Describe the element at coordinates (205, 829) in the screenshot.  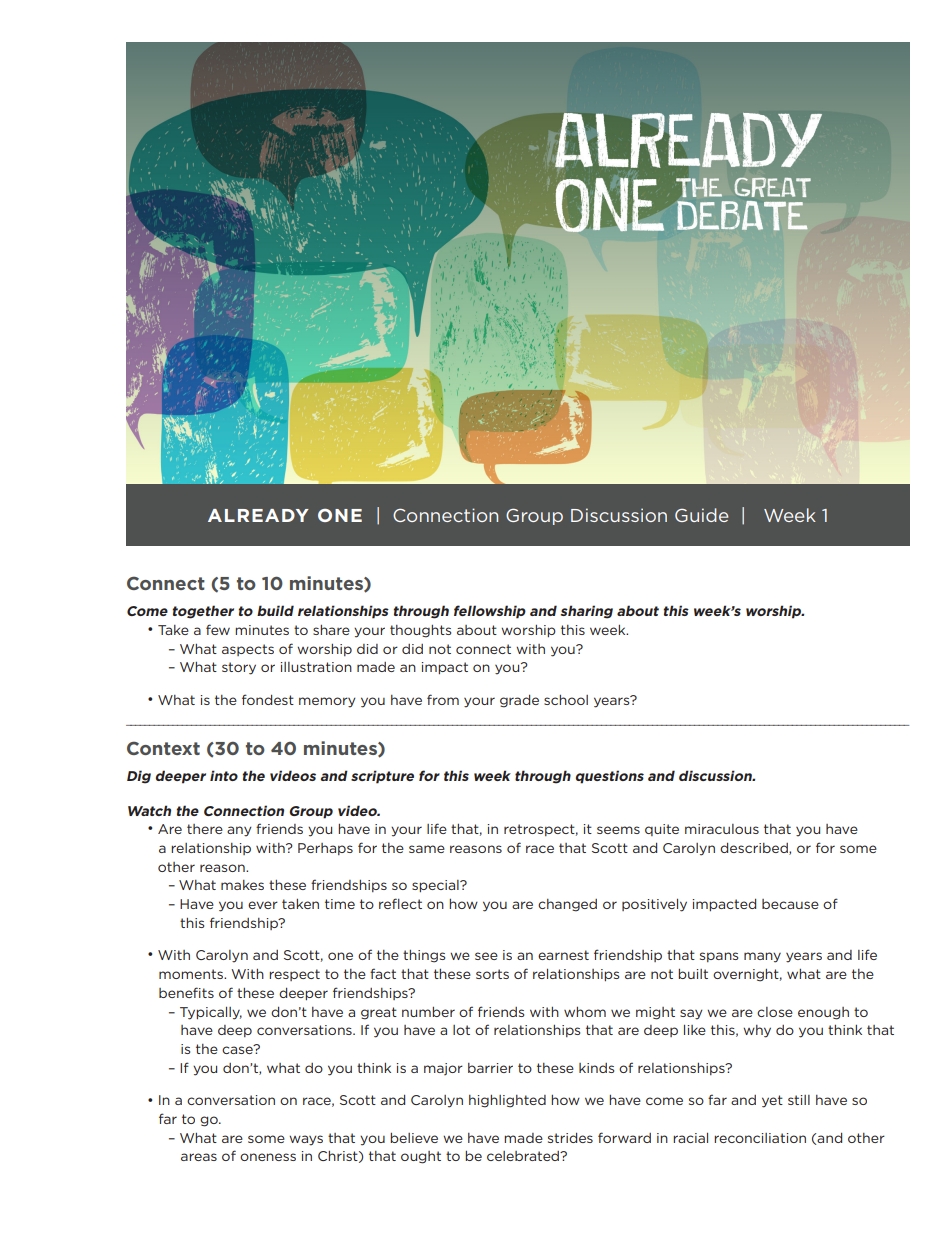
I see `there` at that location.
